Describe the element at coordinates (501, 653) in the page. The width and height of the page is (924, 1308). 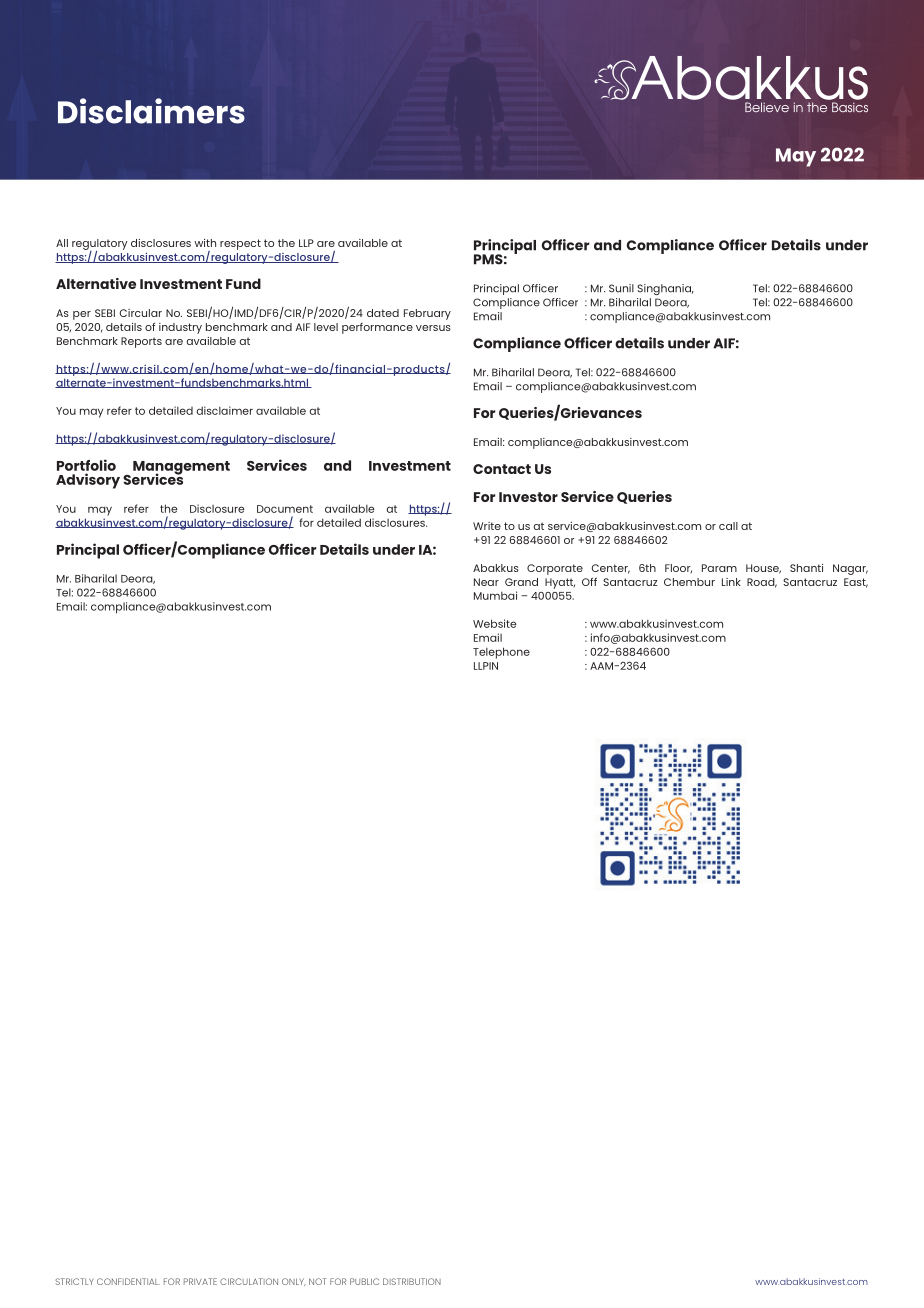
I see `Telephone` at that location.
